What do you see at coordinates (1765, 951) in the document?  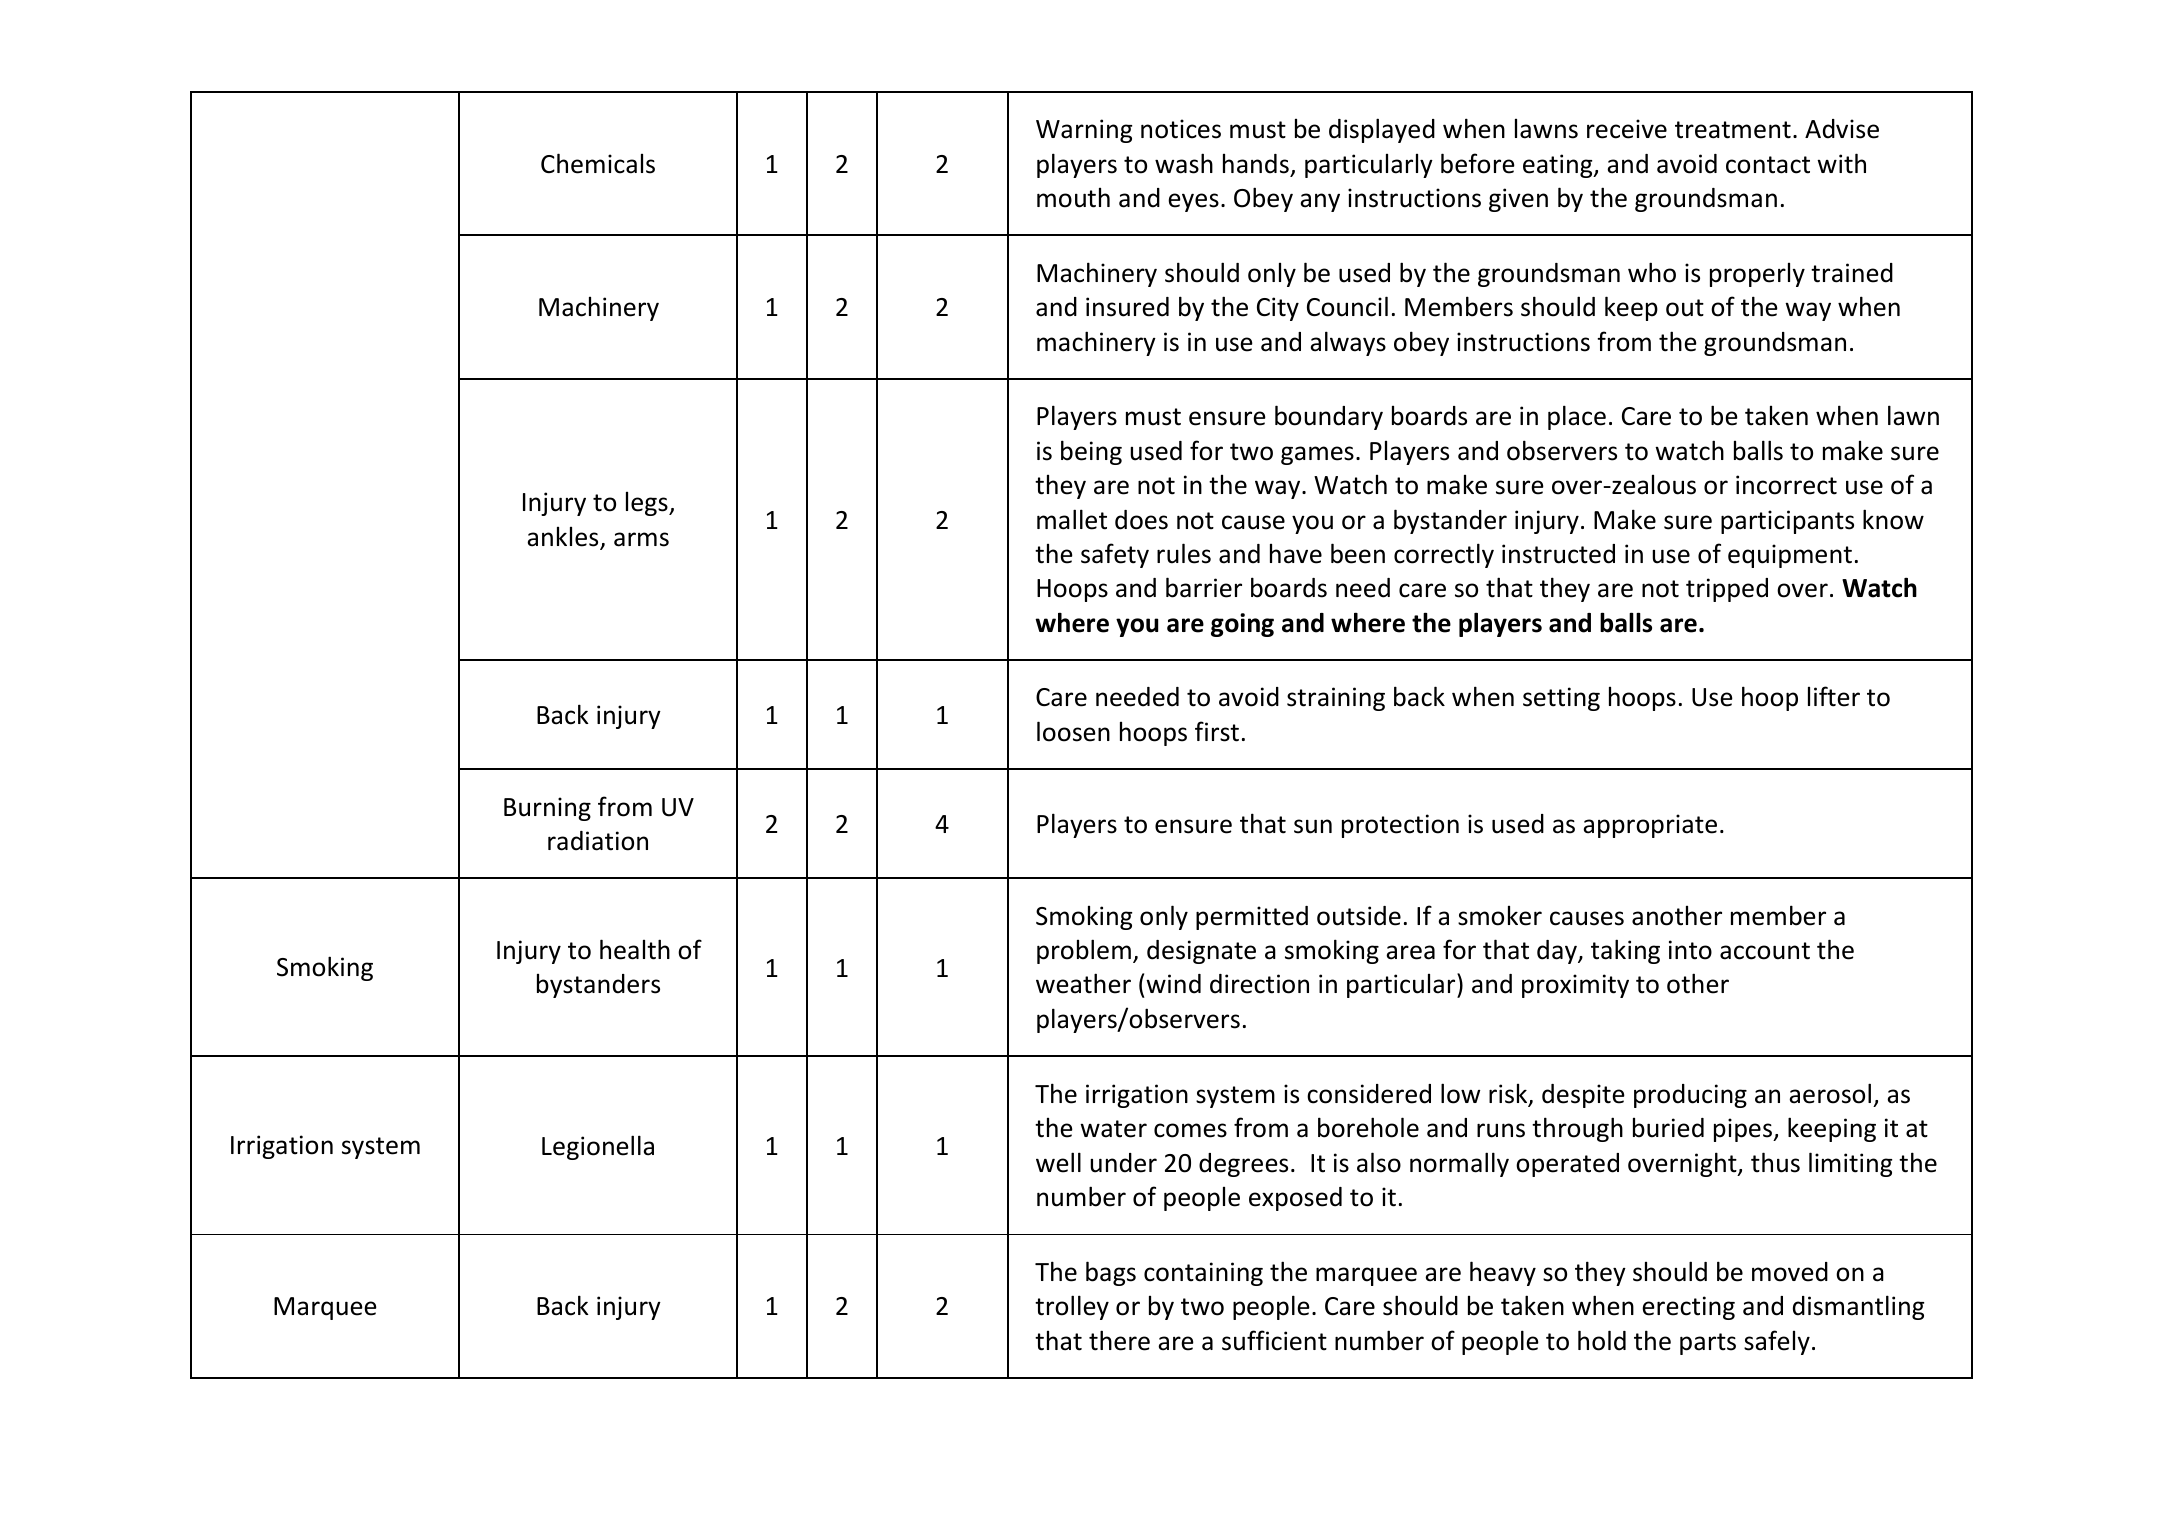 I see `account` at bounding box center [1765, 951].
